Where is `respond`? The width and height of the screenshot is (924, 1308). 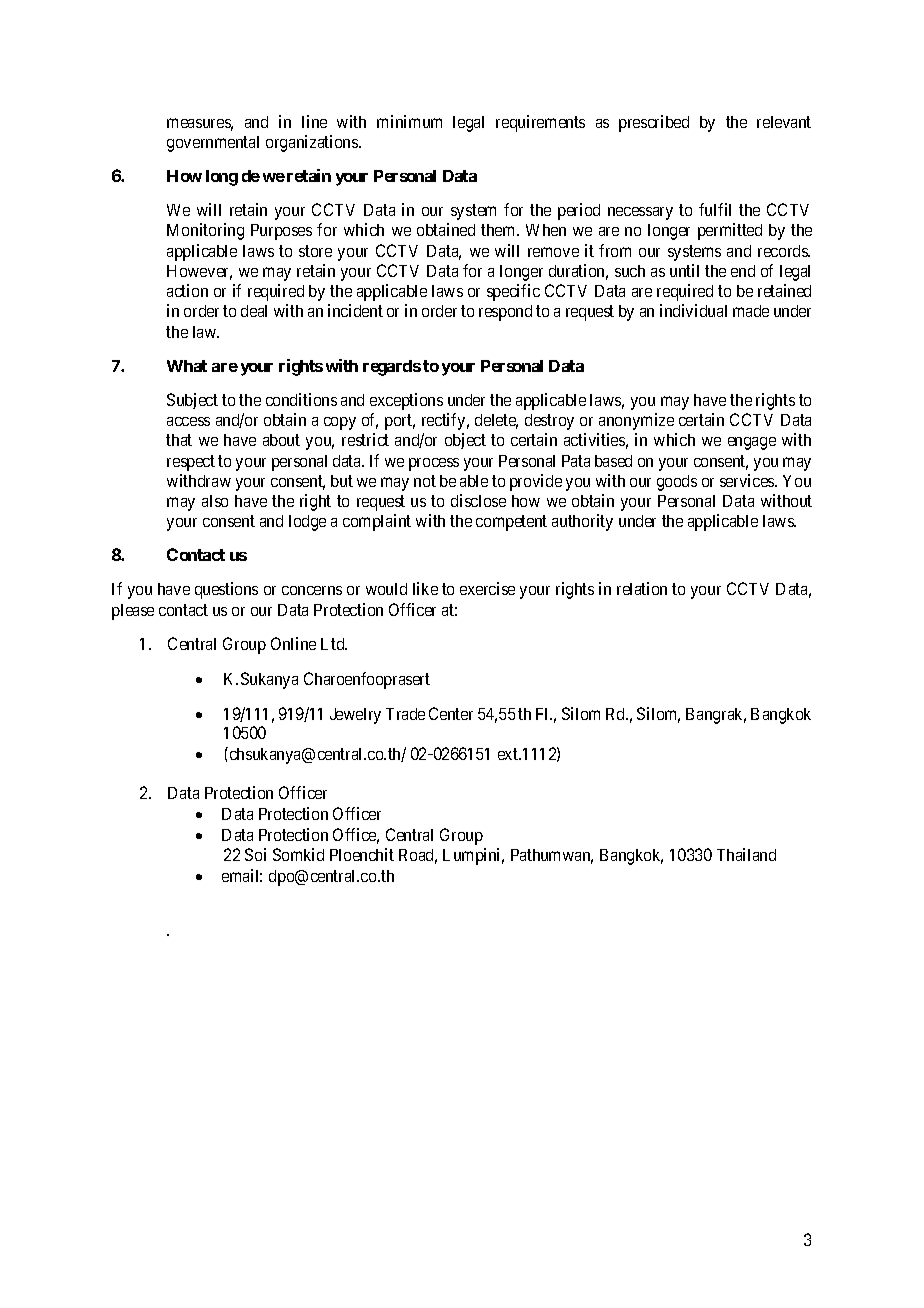 respond is located at coordinates (505, 313).
